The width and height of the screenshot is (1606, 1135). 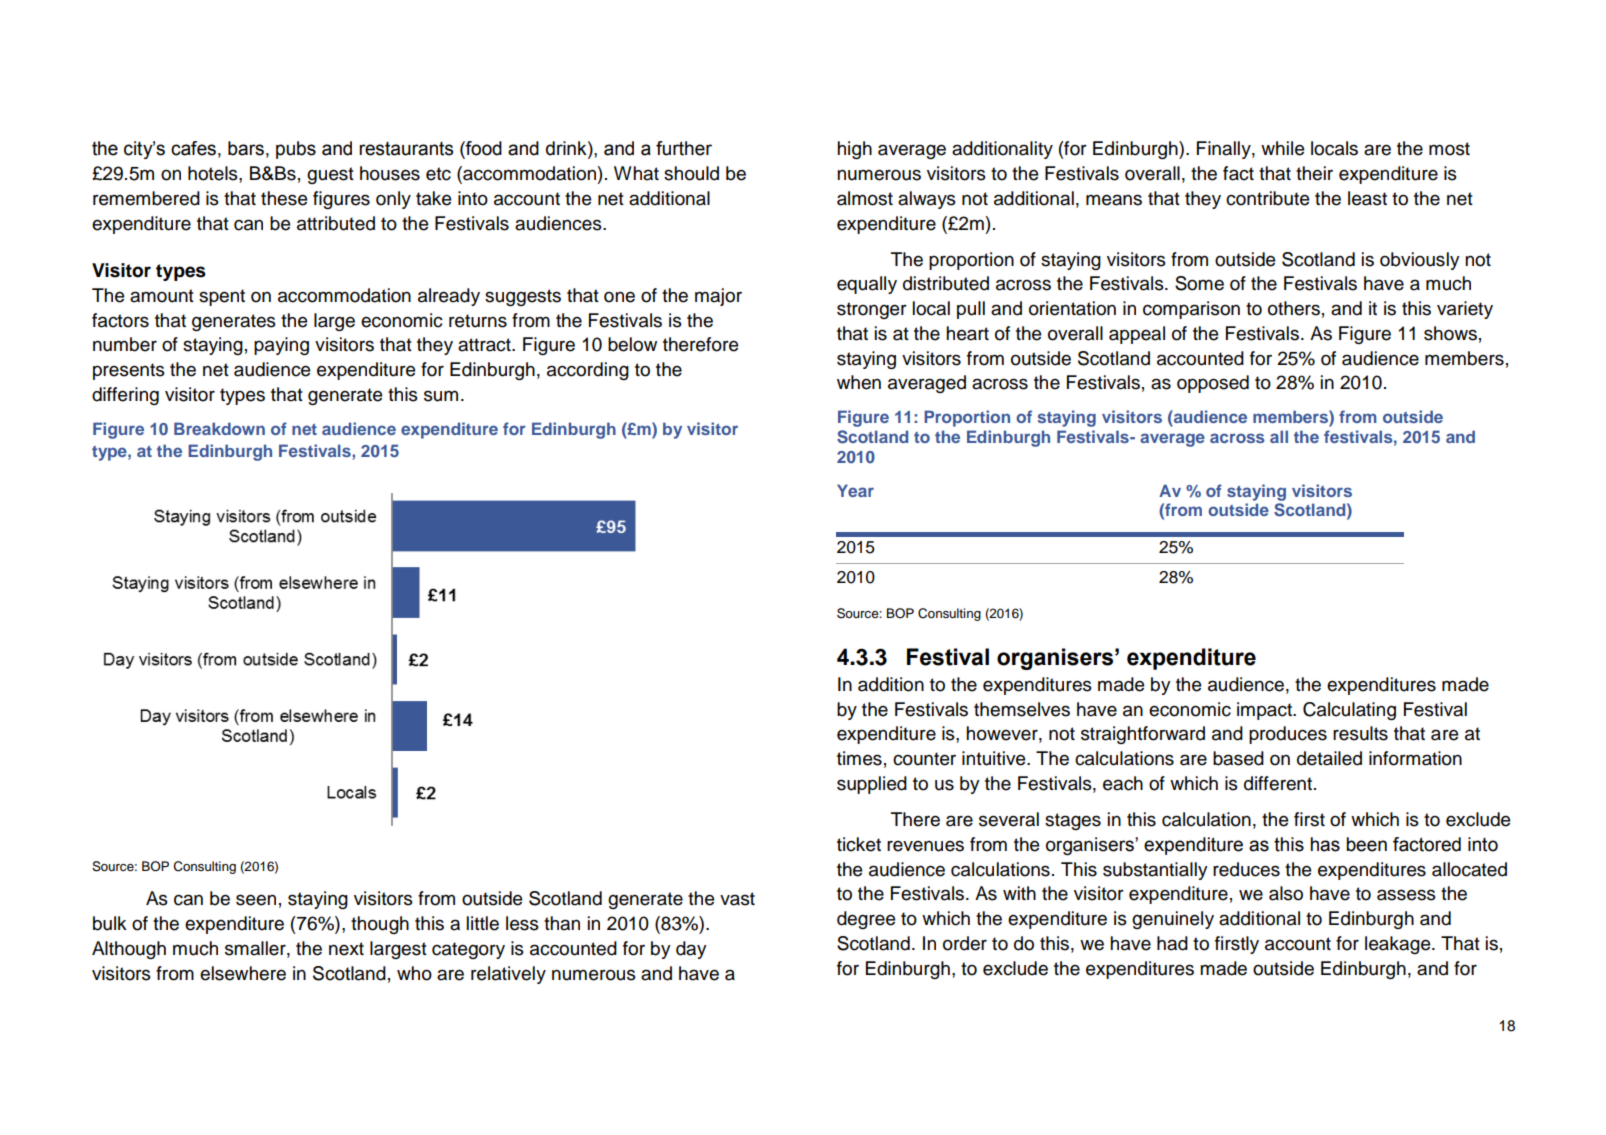 What do you see at coordinates (1314, 173) in the screenshot?
I see `their` at bounding box center [1314, 173].
